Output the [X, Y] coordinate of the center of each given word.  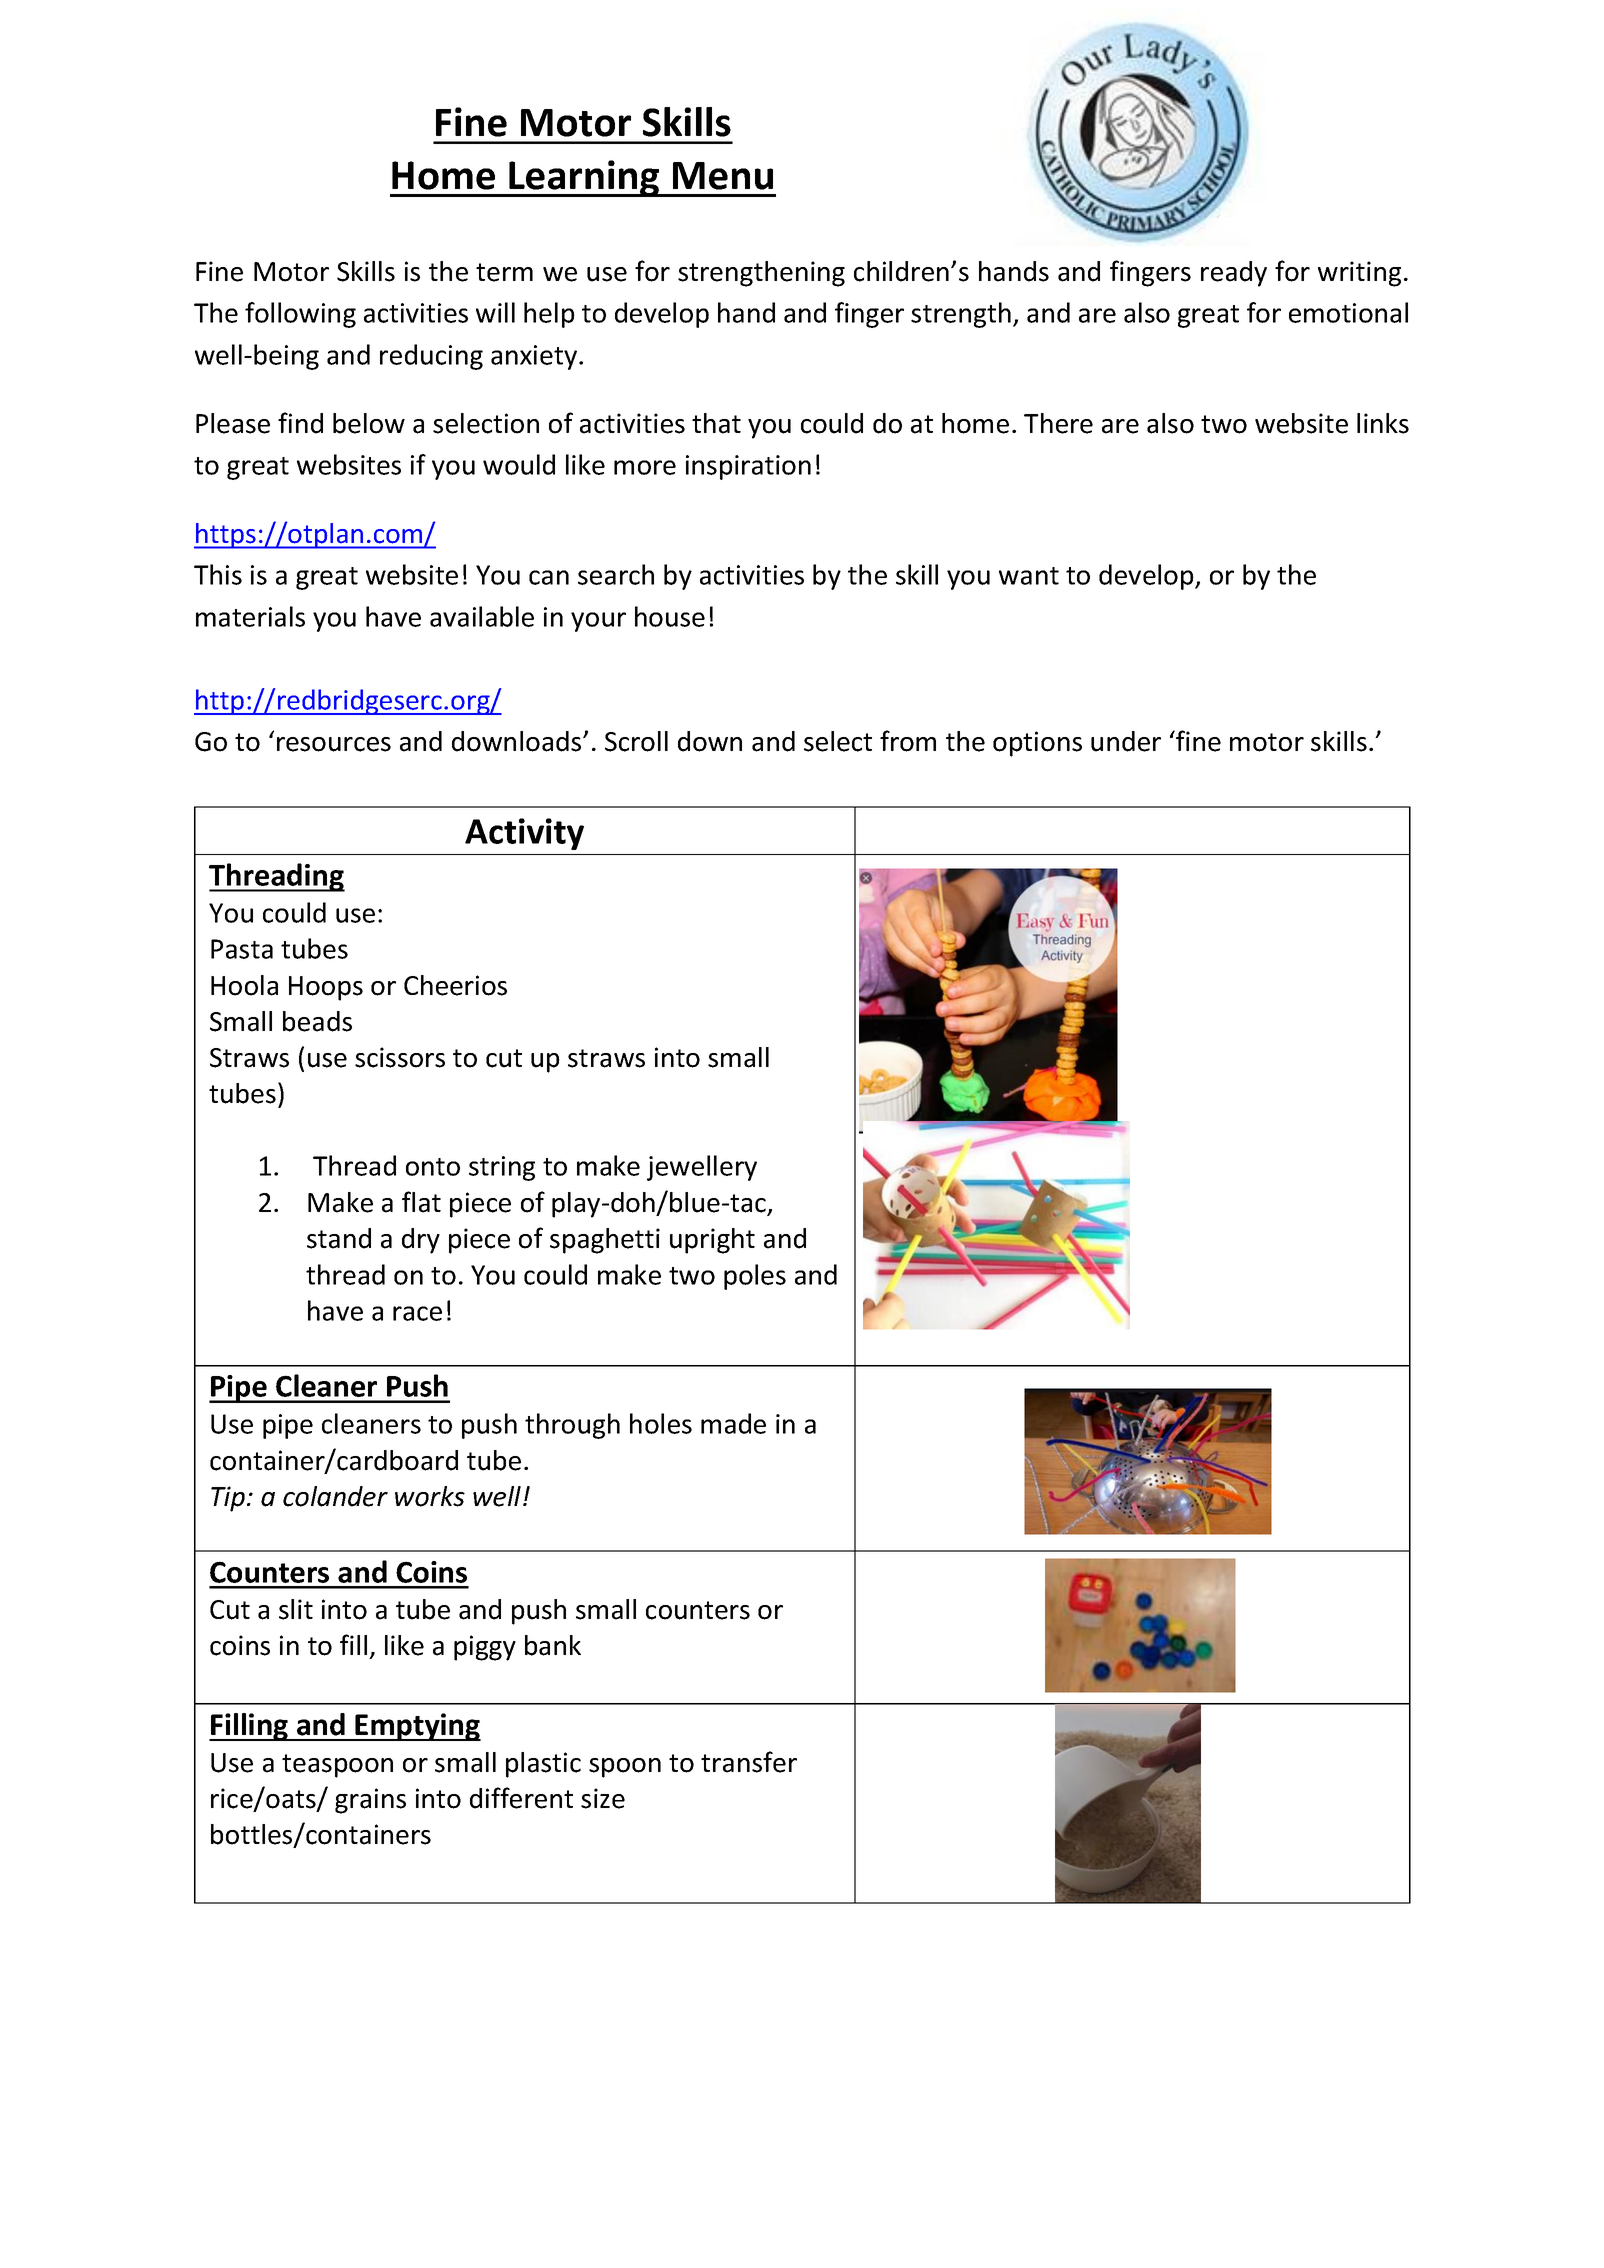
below [369, 423]
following [300, 315]
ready [1234, 274]
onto [433, 1167]
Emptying [417, 1727]
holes [661, 1423]
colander [335, 1496]
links [1383, 423]
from [908, 741]
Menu [723, 176]
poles [755, 1277]
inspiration [748, 467]
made [733, 1423]
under [1126, 741]
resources [334, 744]
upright [712, 1241]
